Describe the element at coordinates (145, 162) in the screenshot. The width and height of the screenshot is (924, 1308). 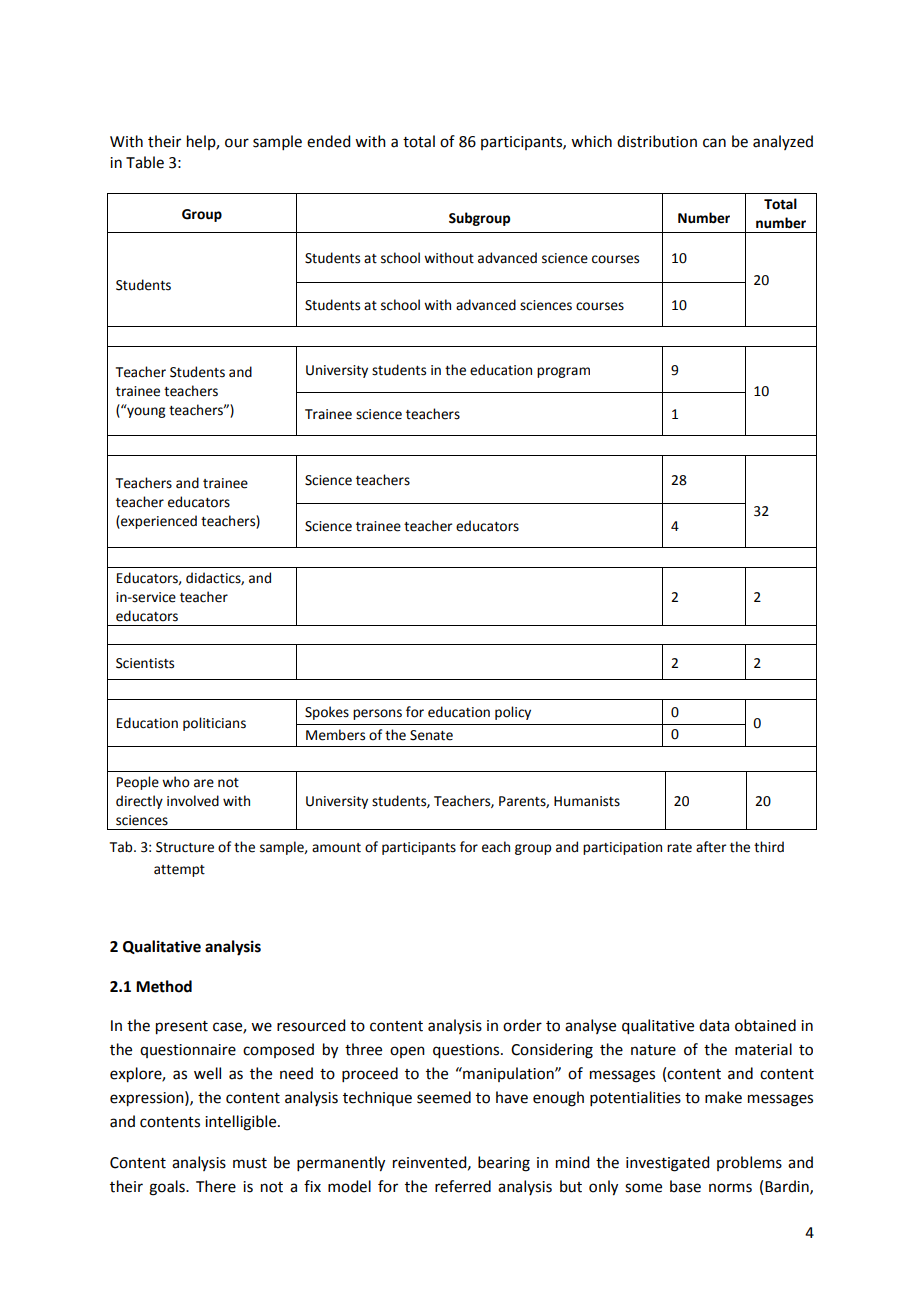
I see `Table` at that location.
